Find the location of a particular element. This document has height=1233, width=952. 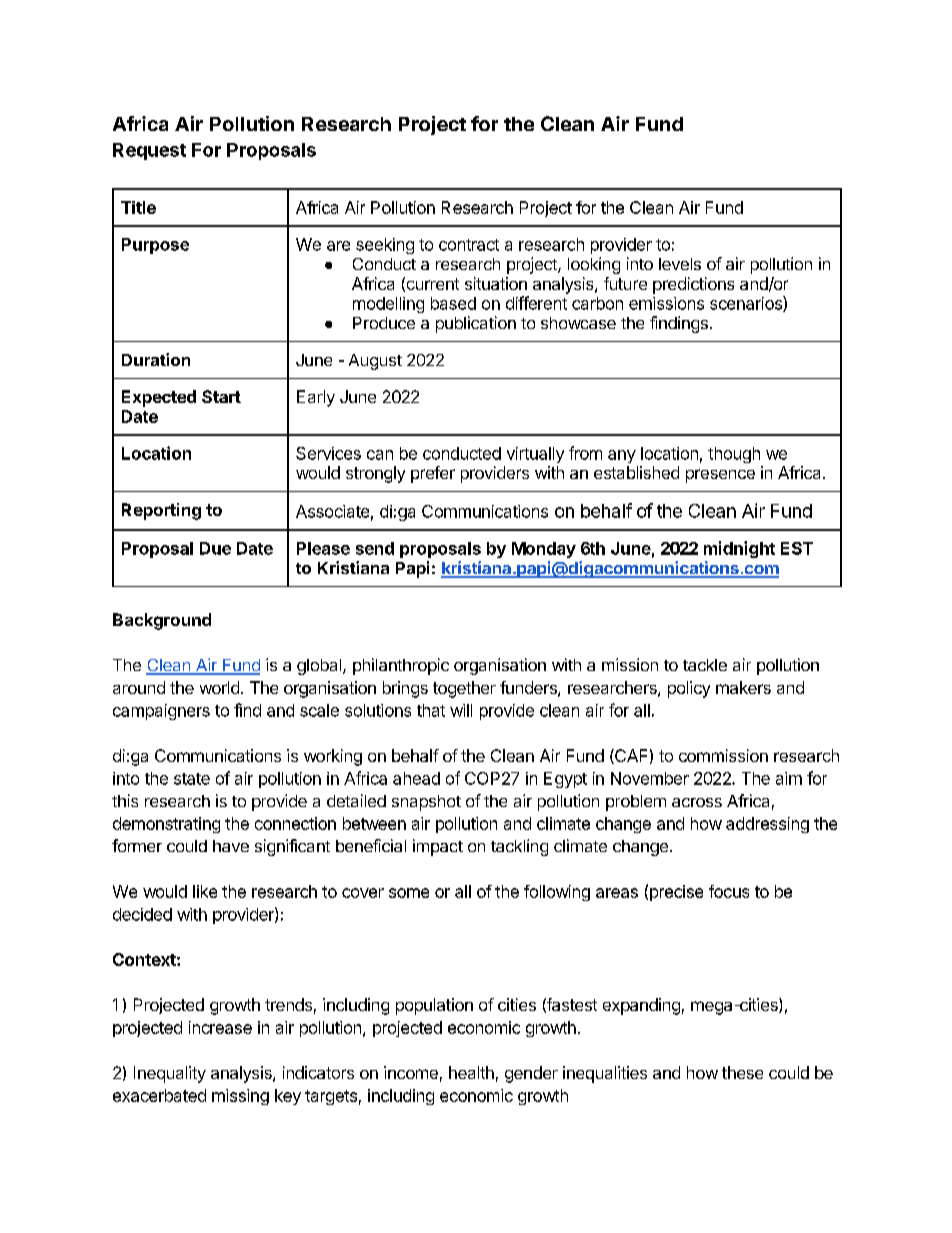

across is located at coordinates (697, 802).
